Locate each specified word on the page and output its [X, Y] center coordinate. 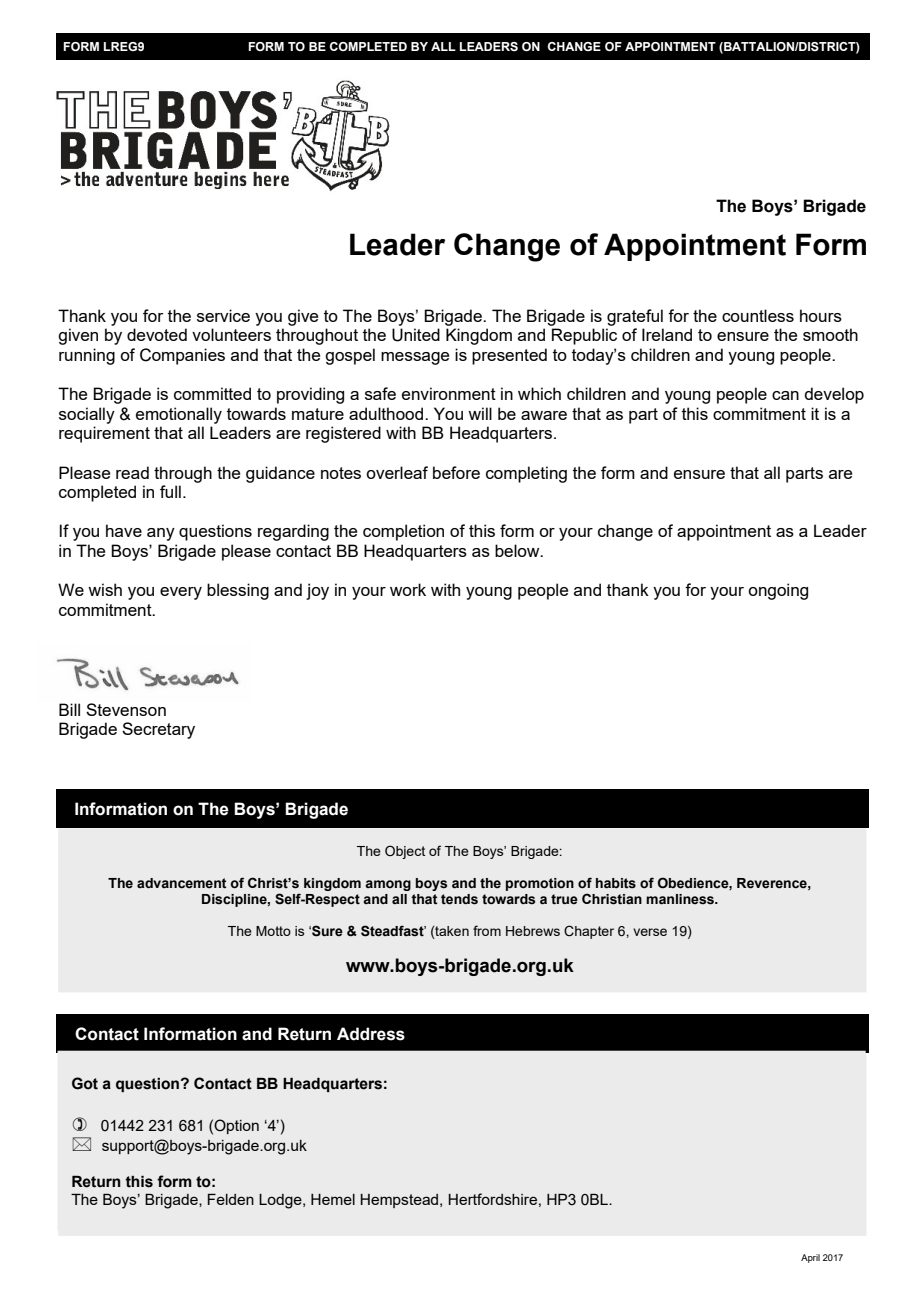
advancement [182, 883]
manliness [681, 899]
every [181, 593]
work [408, 589]
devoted [157, 334]
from [487, 930]
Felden [231, 1199]
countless [758, 315]
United [416, 335]
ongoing [778, 591]
